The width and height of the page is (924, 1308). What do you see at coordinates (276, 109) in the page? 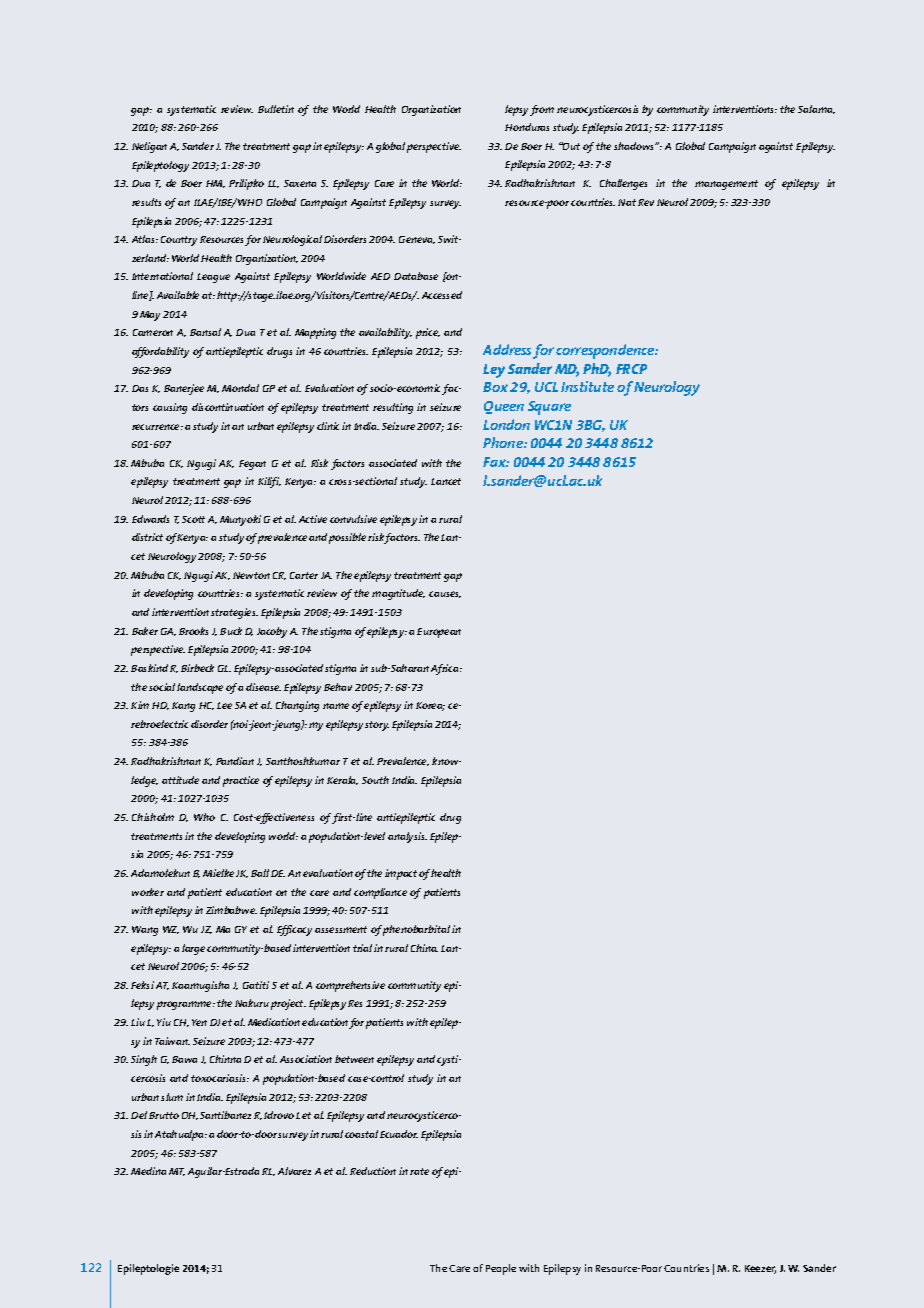
I see `Bulletin` at bounding box center [276, 109].
